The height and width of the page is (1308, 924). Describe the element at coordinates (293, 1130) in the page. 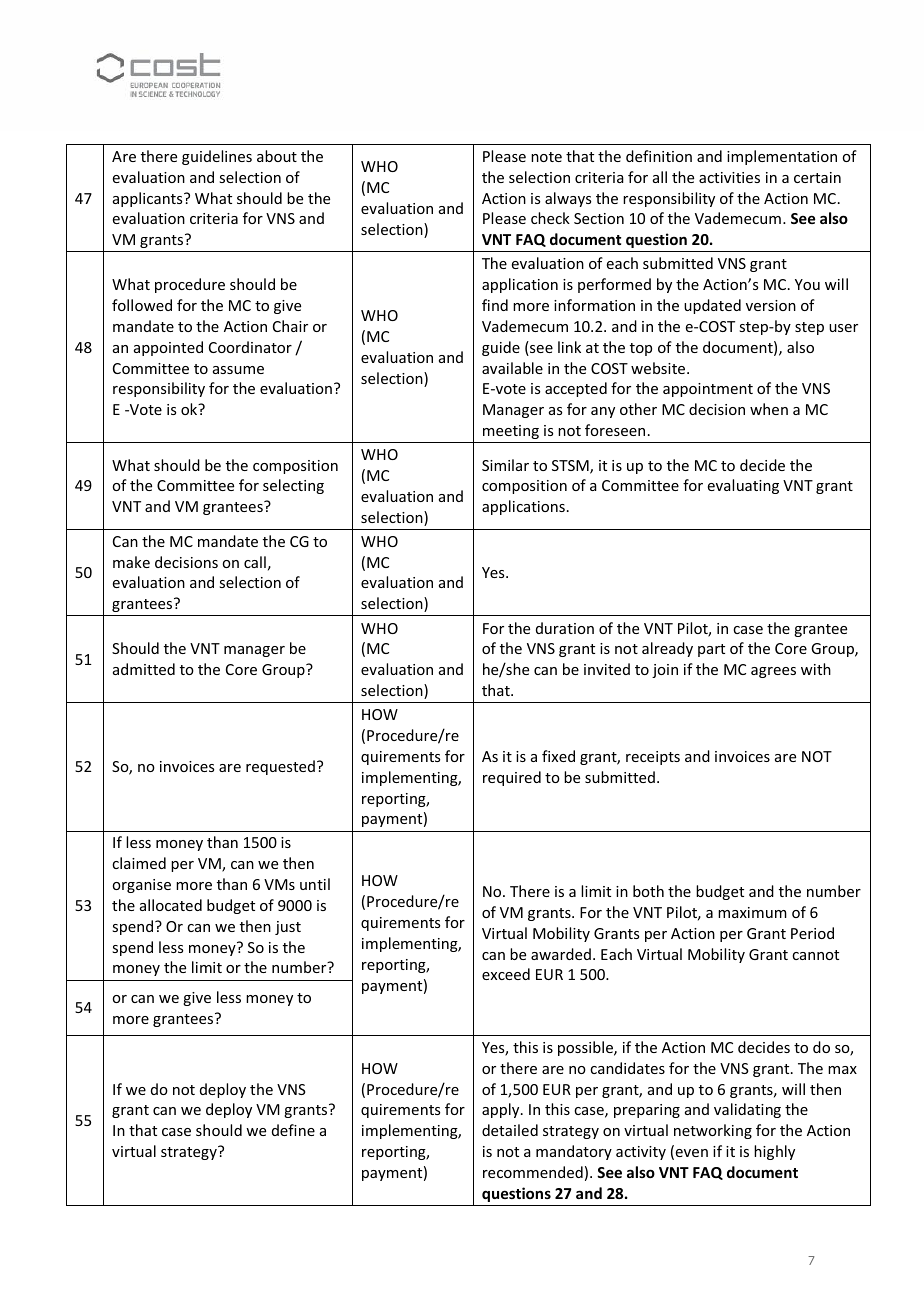

I see `define` at that location.
